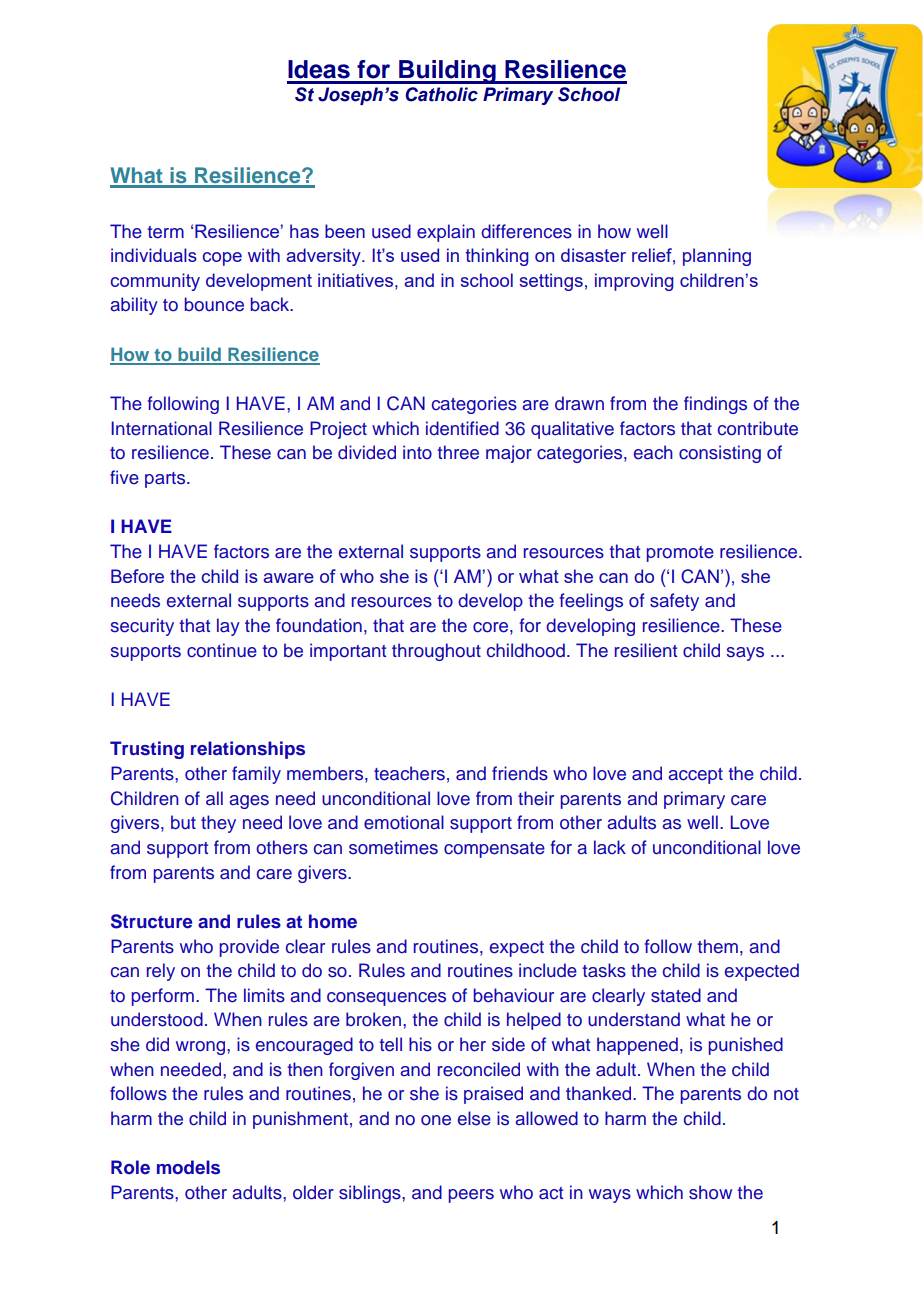  Describe the element at coordinates (218, 824) in the image. I see `they` at that location.
